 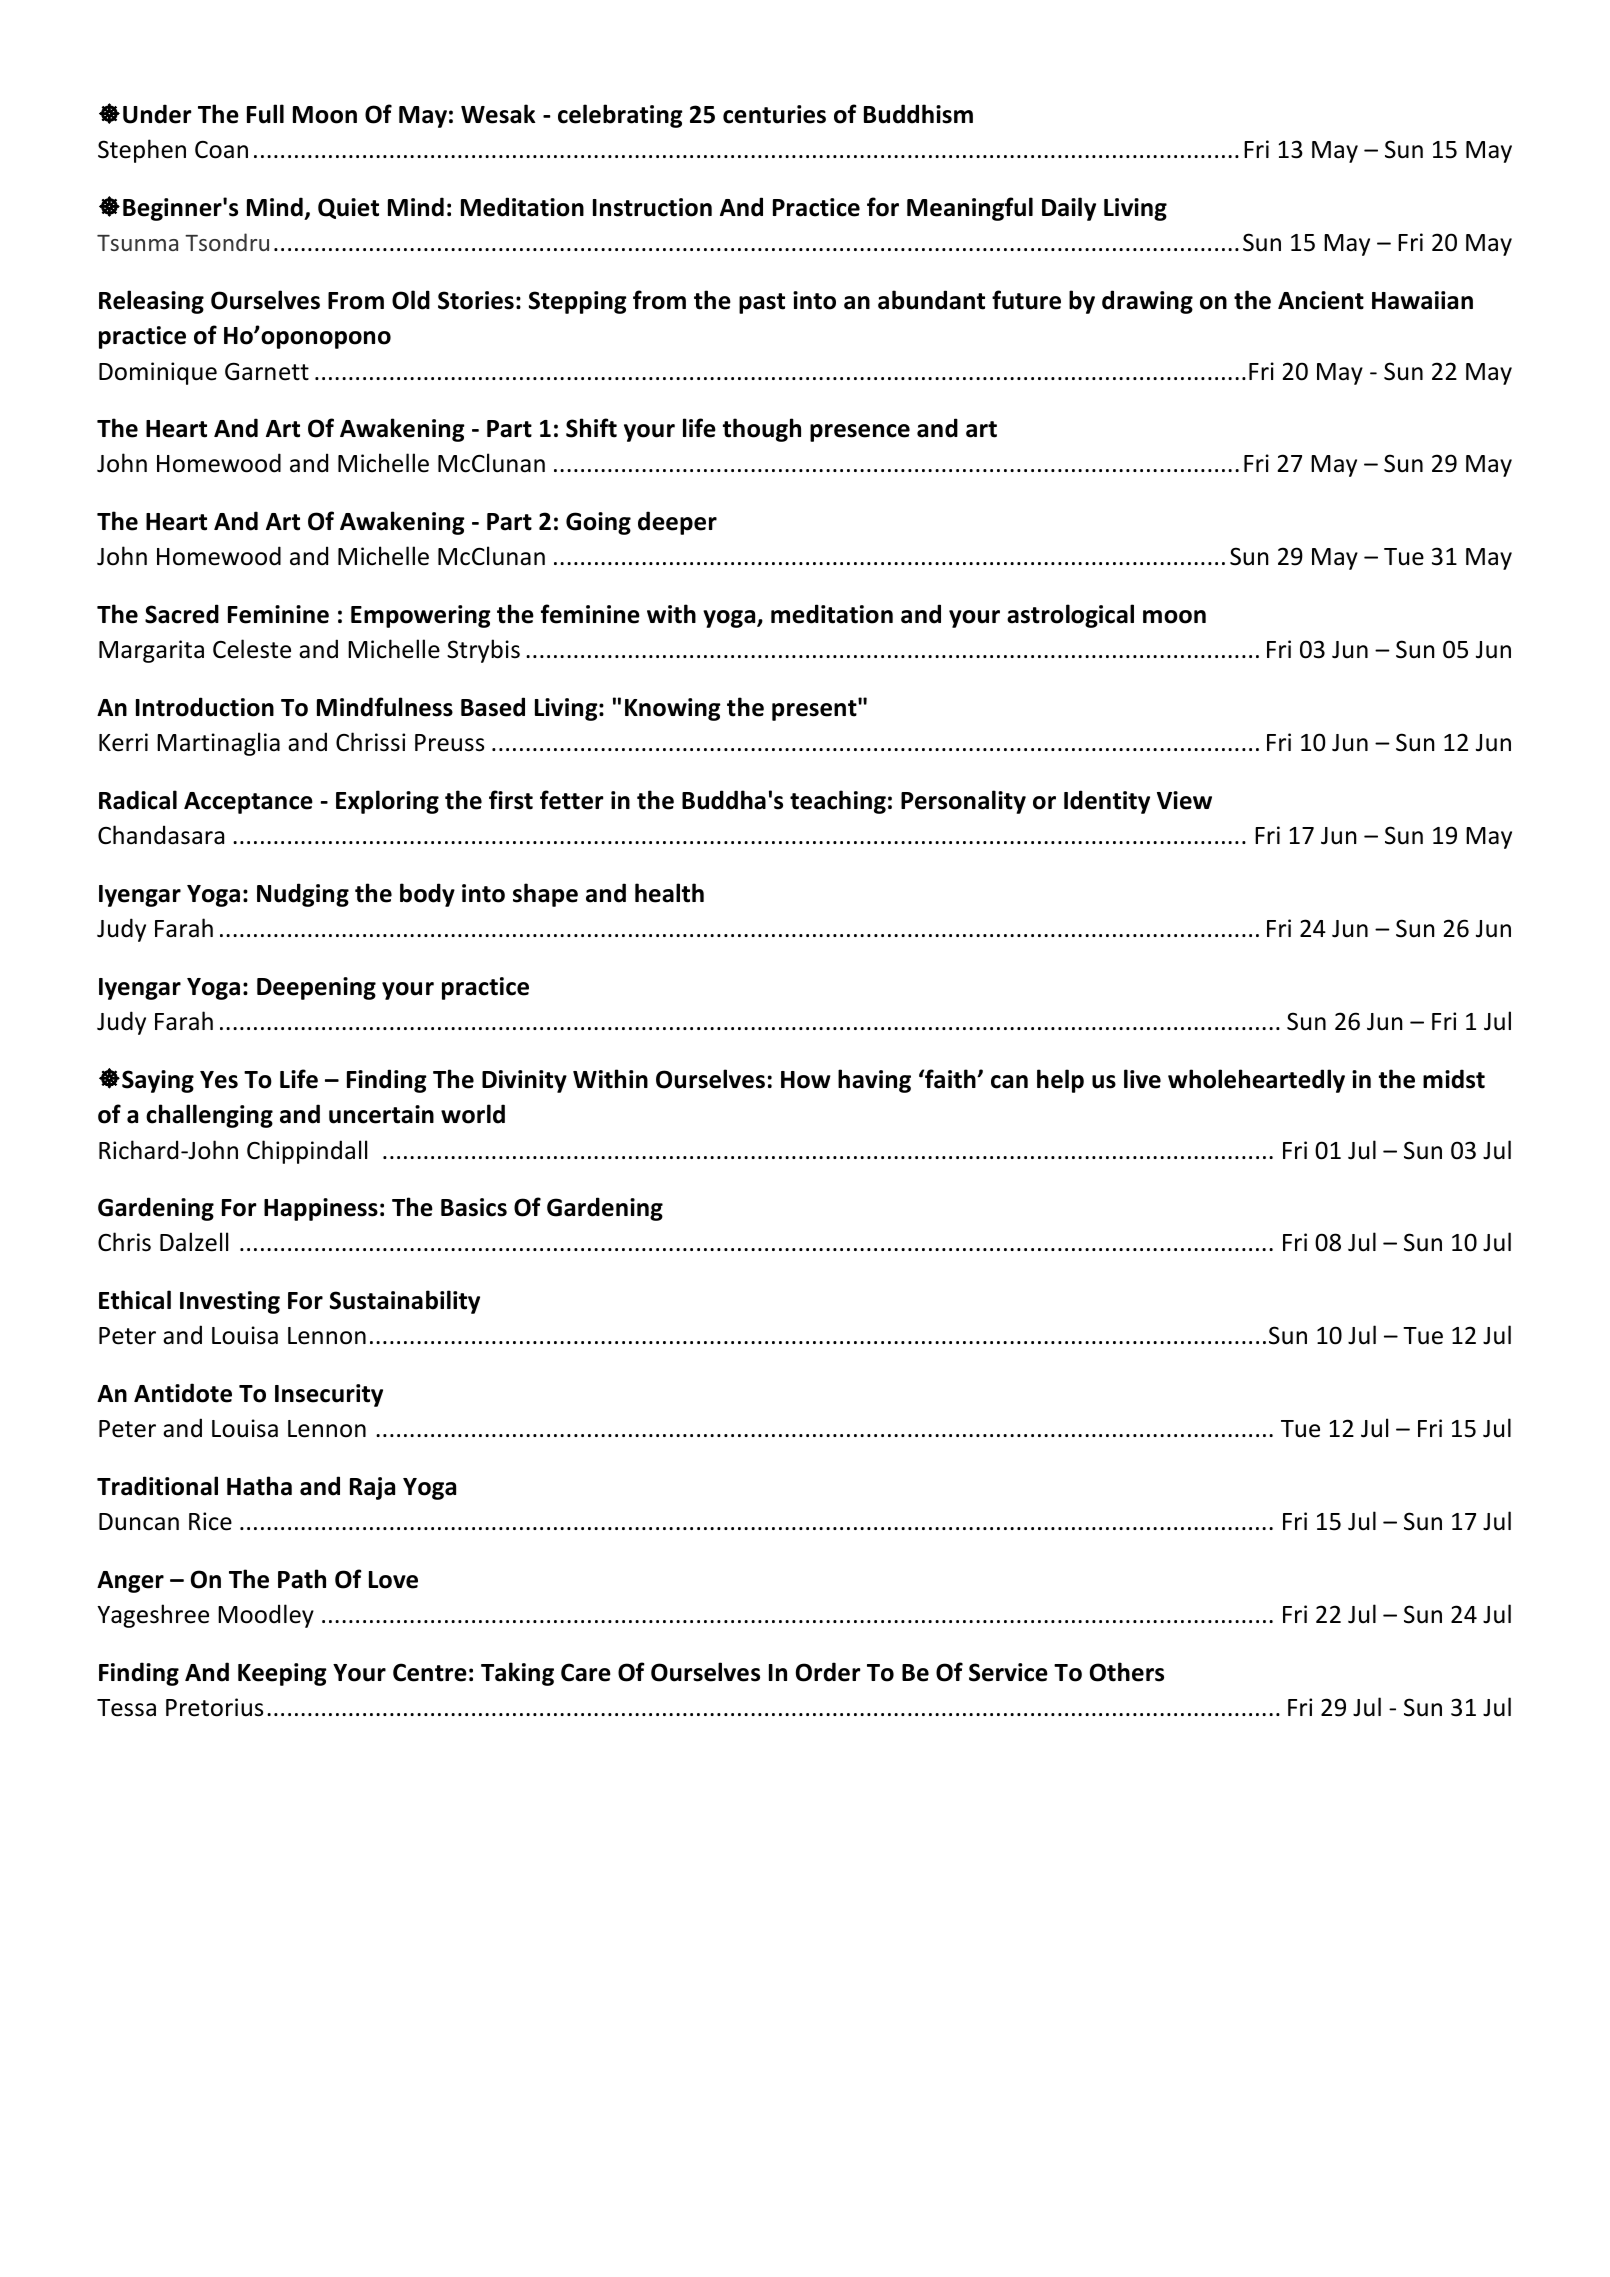 What do you see at coordinates (1070, 616) in the document?
I see `astrological` at bounding box center [1070, 616].
